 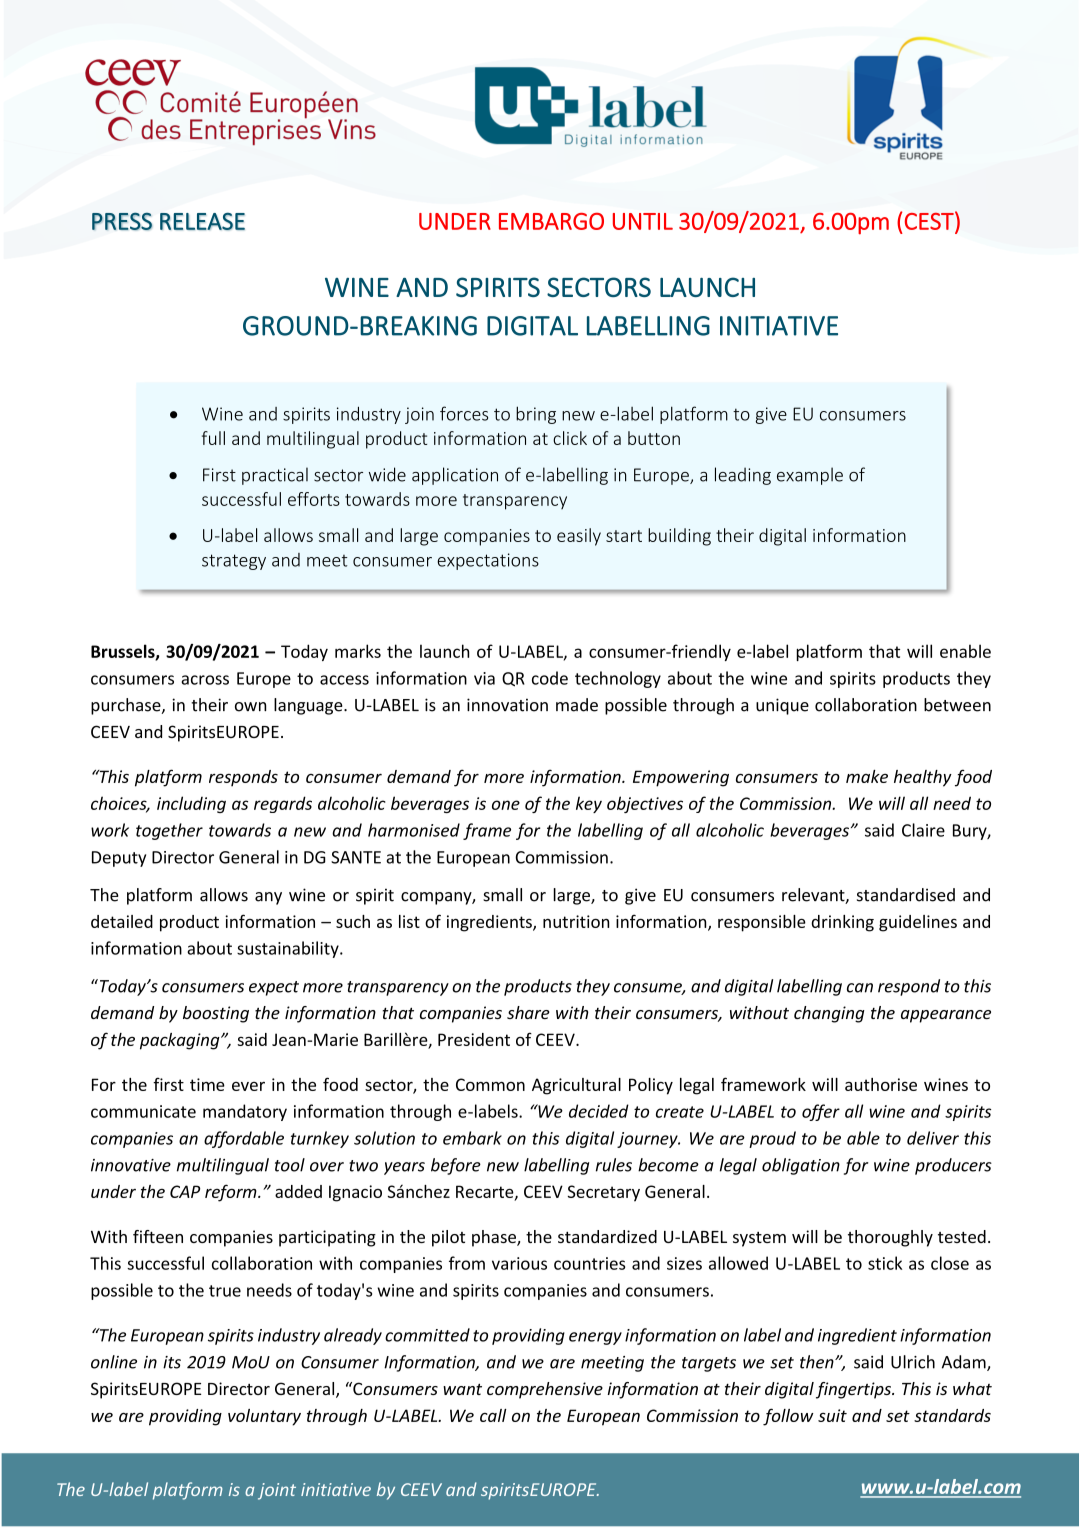 What do you see at coordinates (528, 1012) in the page?
I see `share` at bounding box center [528, 1012].
